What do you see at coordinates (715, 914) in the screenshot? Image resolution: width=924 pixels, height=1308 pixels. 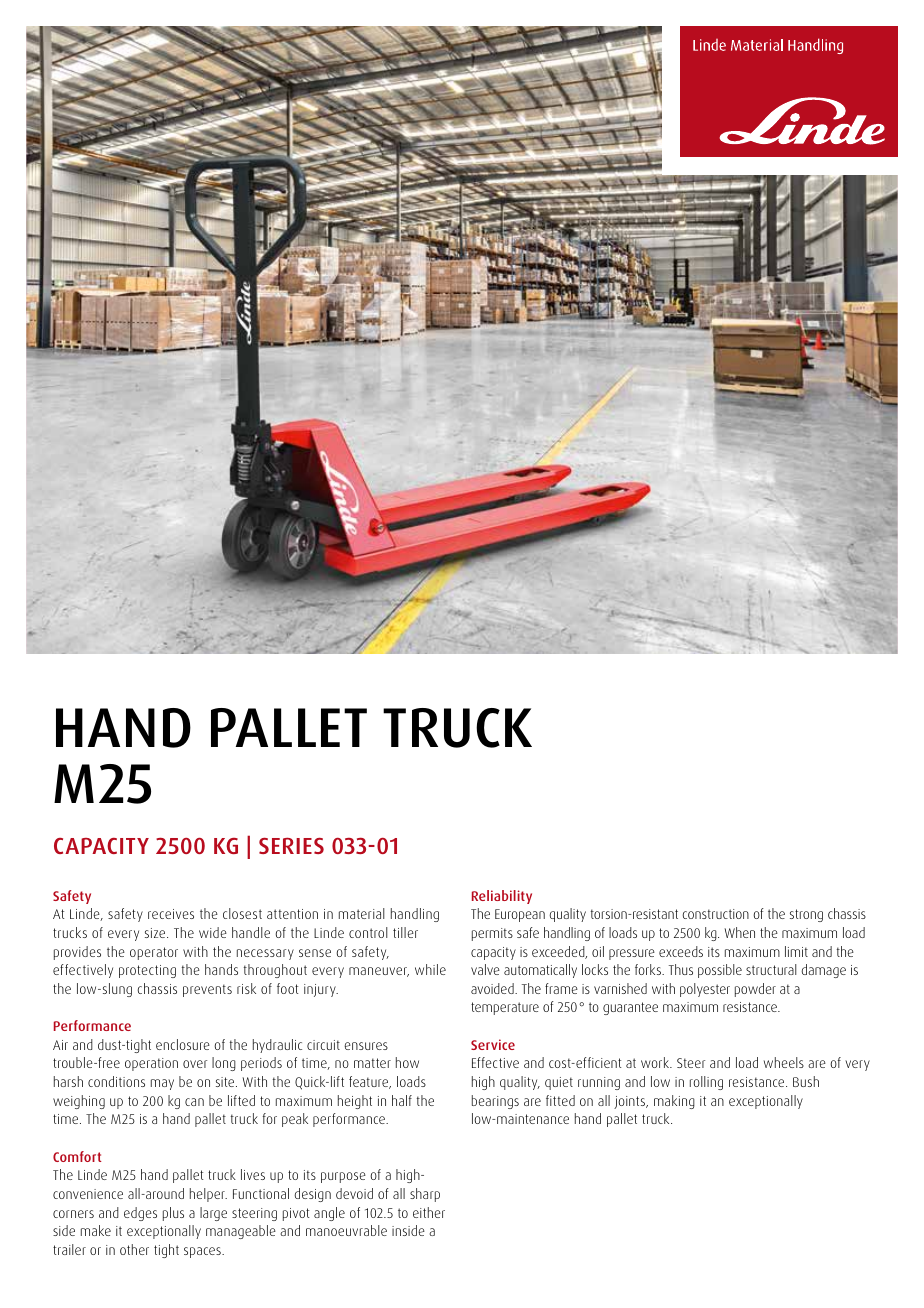 I see `construction` at bounding box center [715, 914].
